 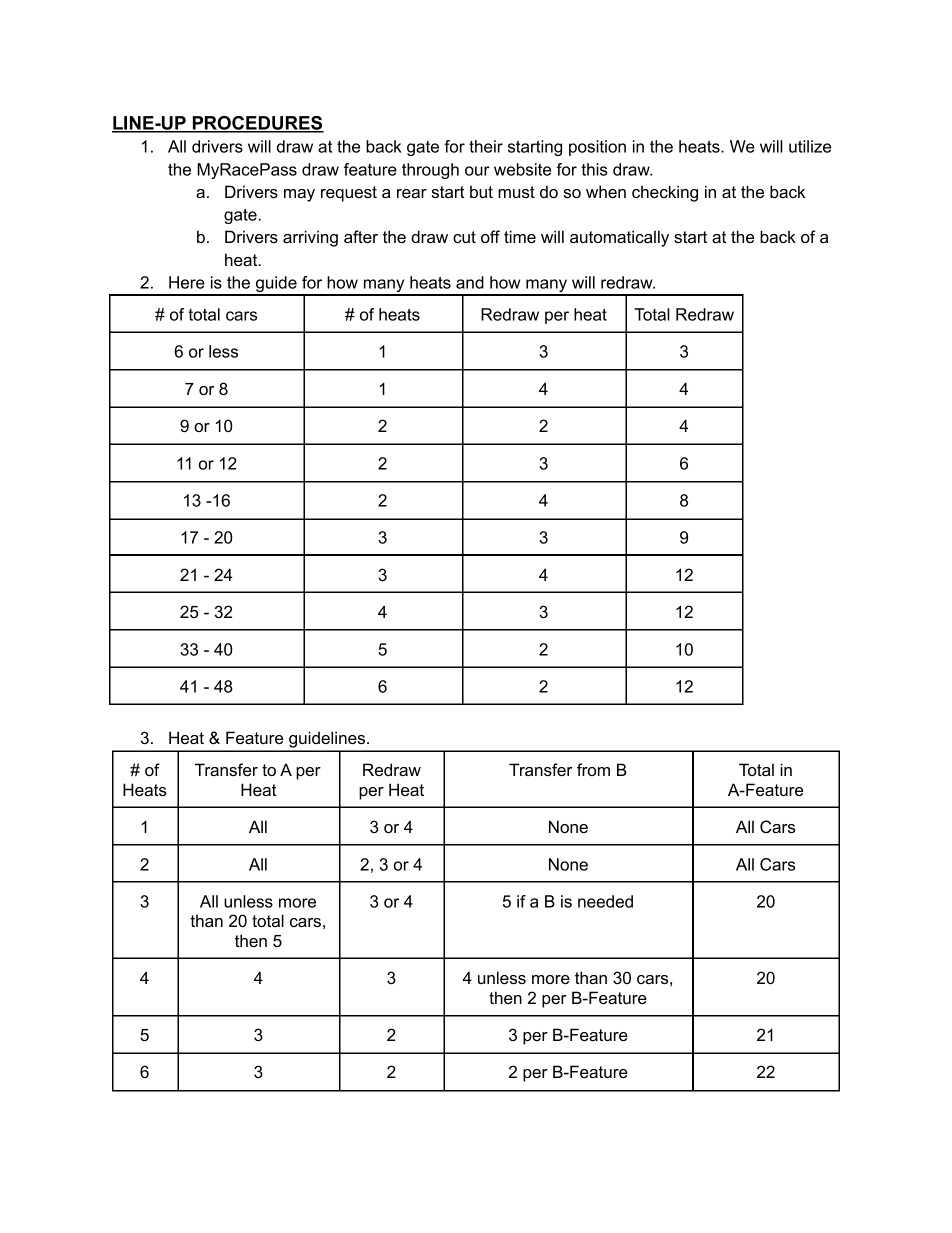 I want to click on from, so click(x=593, y=769).
